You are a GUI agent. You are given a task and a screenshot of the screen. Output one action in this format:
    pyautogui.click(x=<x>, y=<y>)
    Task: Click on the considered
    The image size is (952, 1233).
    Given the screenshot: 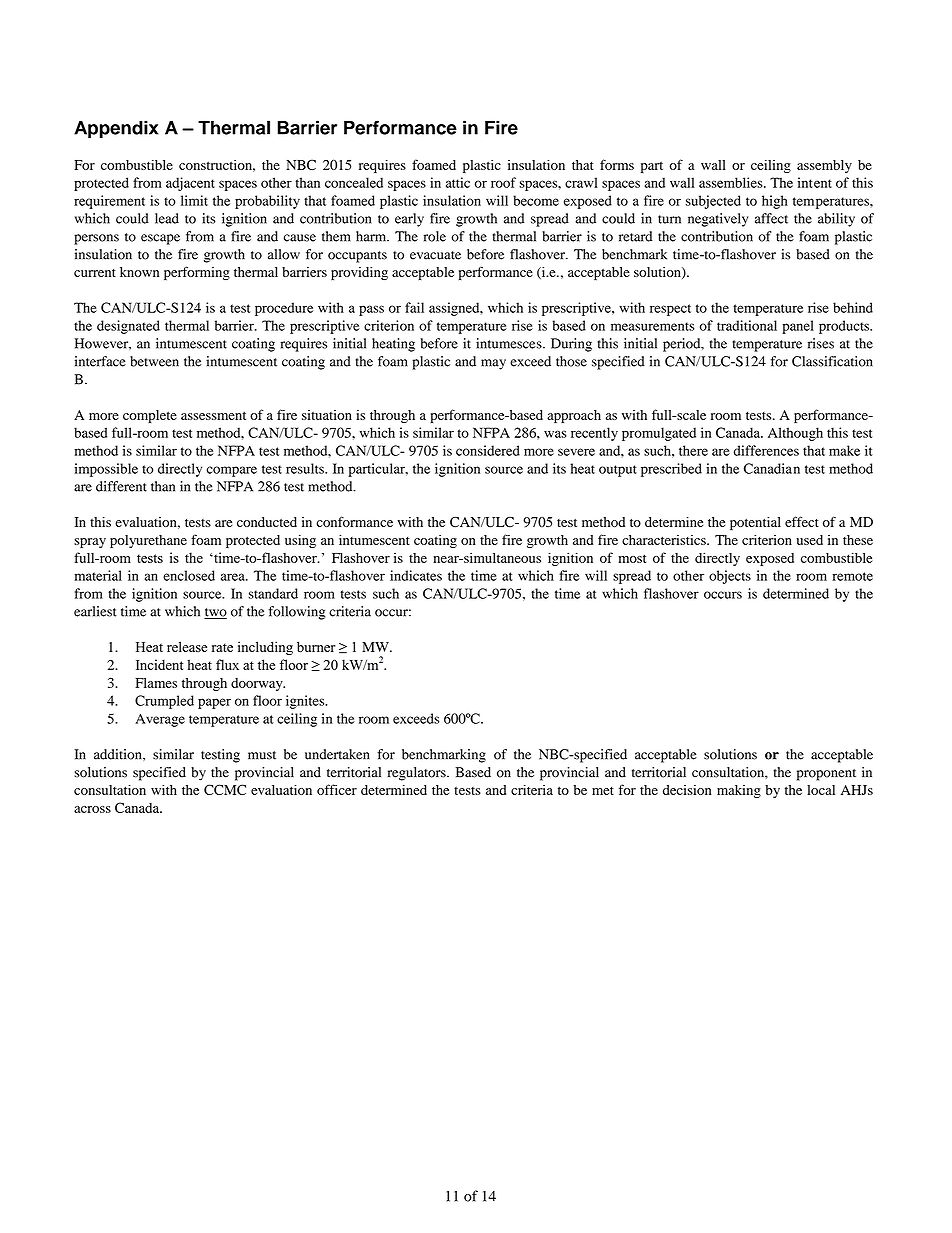 What is the action you would take?
    pyautogui.click(x=488, y=450)
